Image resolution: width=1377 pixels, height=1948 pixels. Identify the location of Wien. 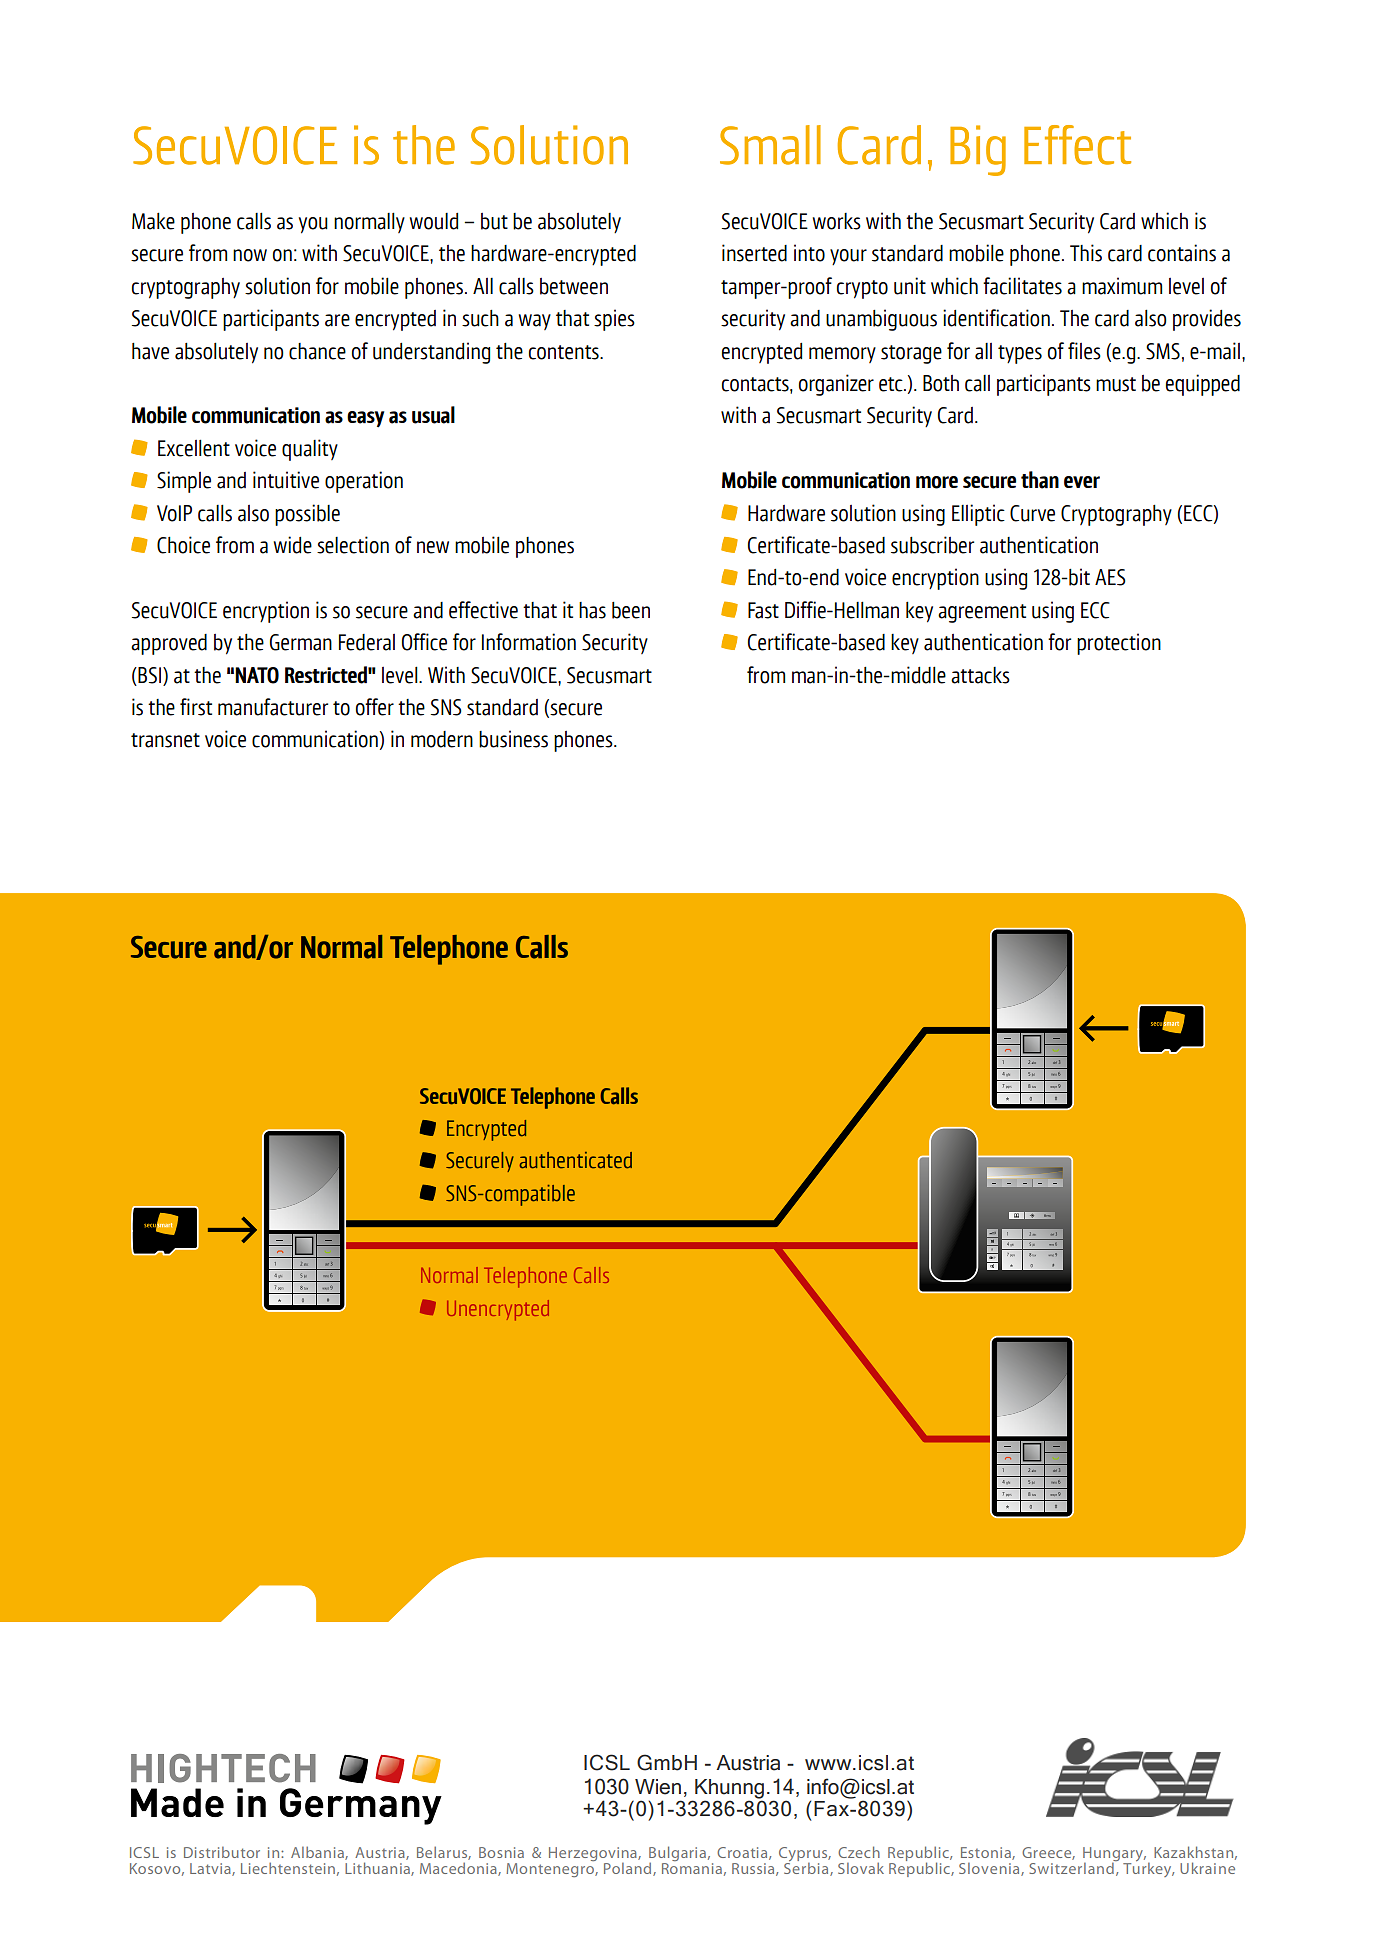
(658, 1787).
